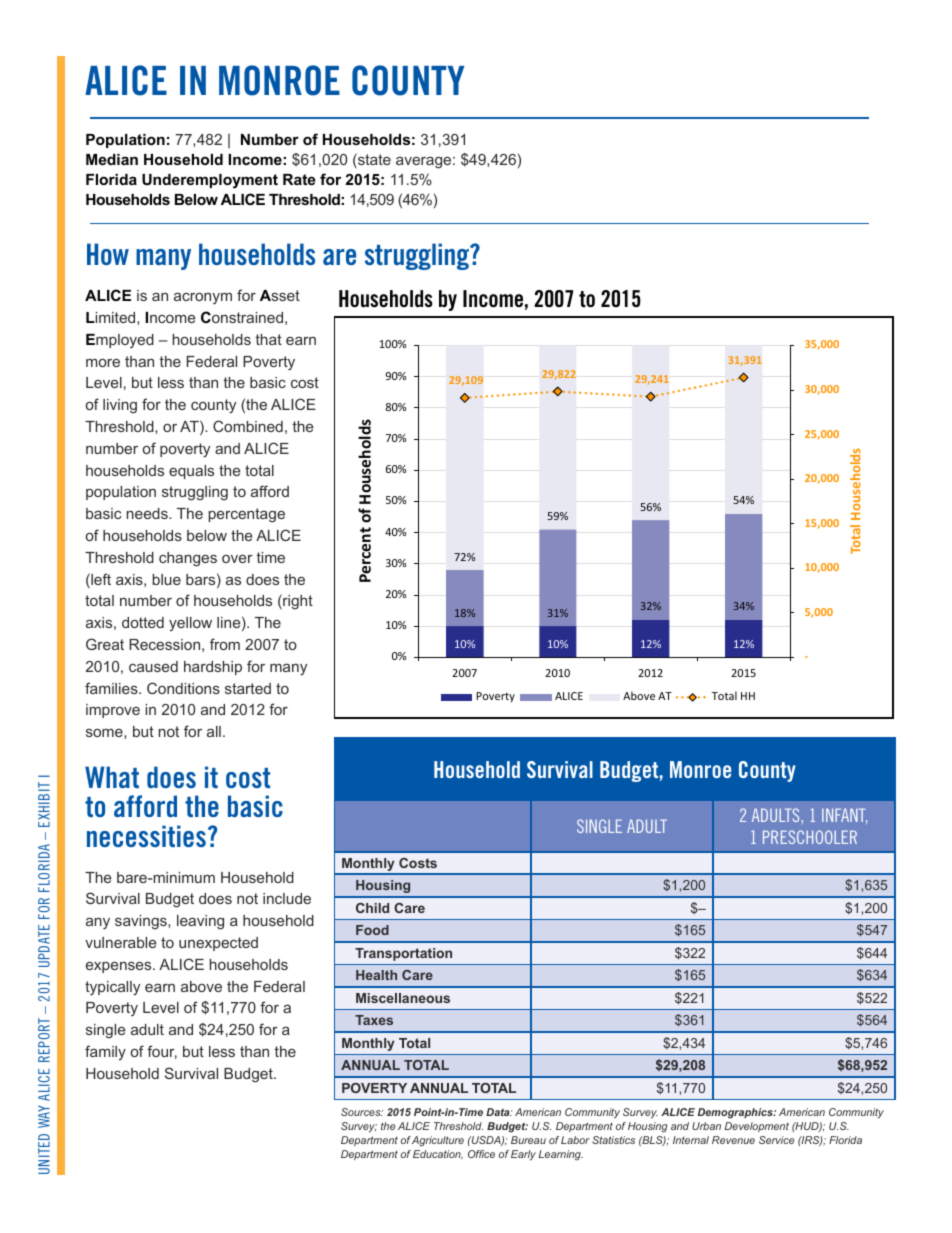 Image resolution: width=952 pixels, height=1233 pixels. I want to click on that, so click(268, 339).
